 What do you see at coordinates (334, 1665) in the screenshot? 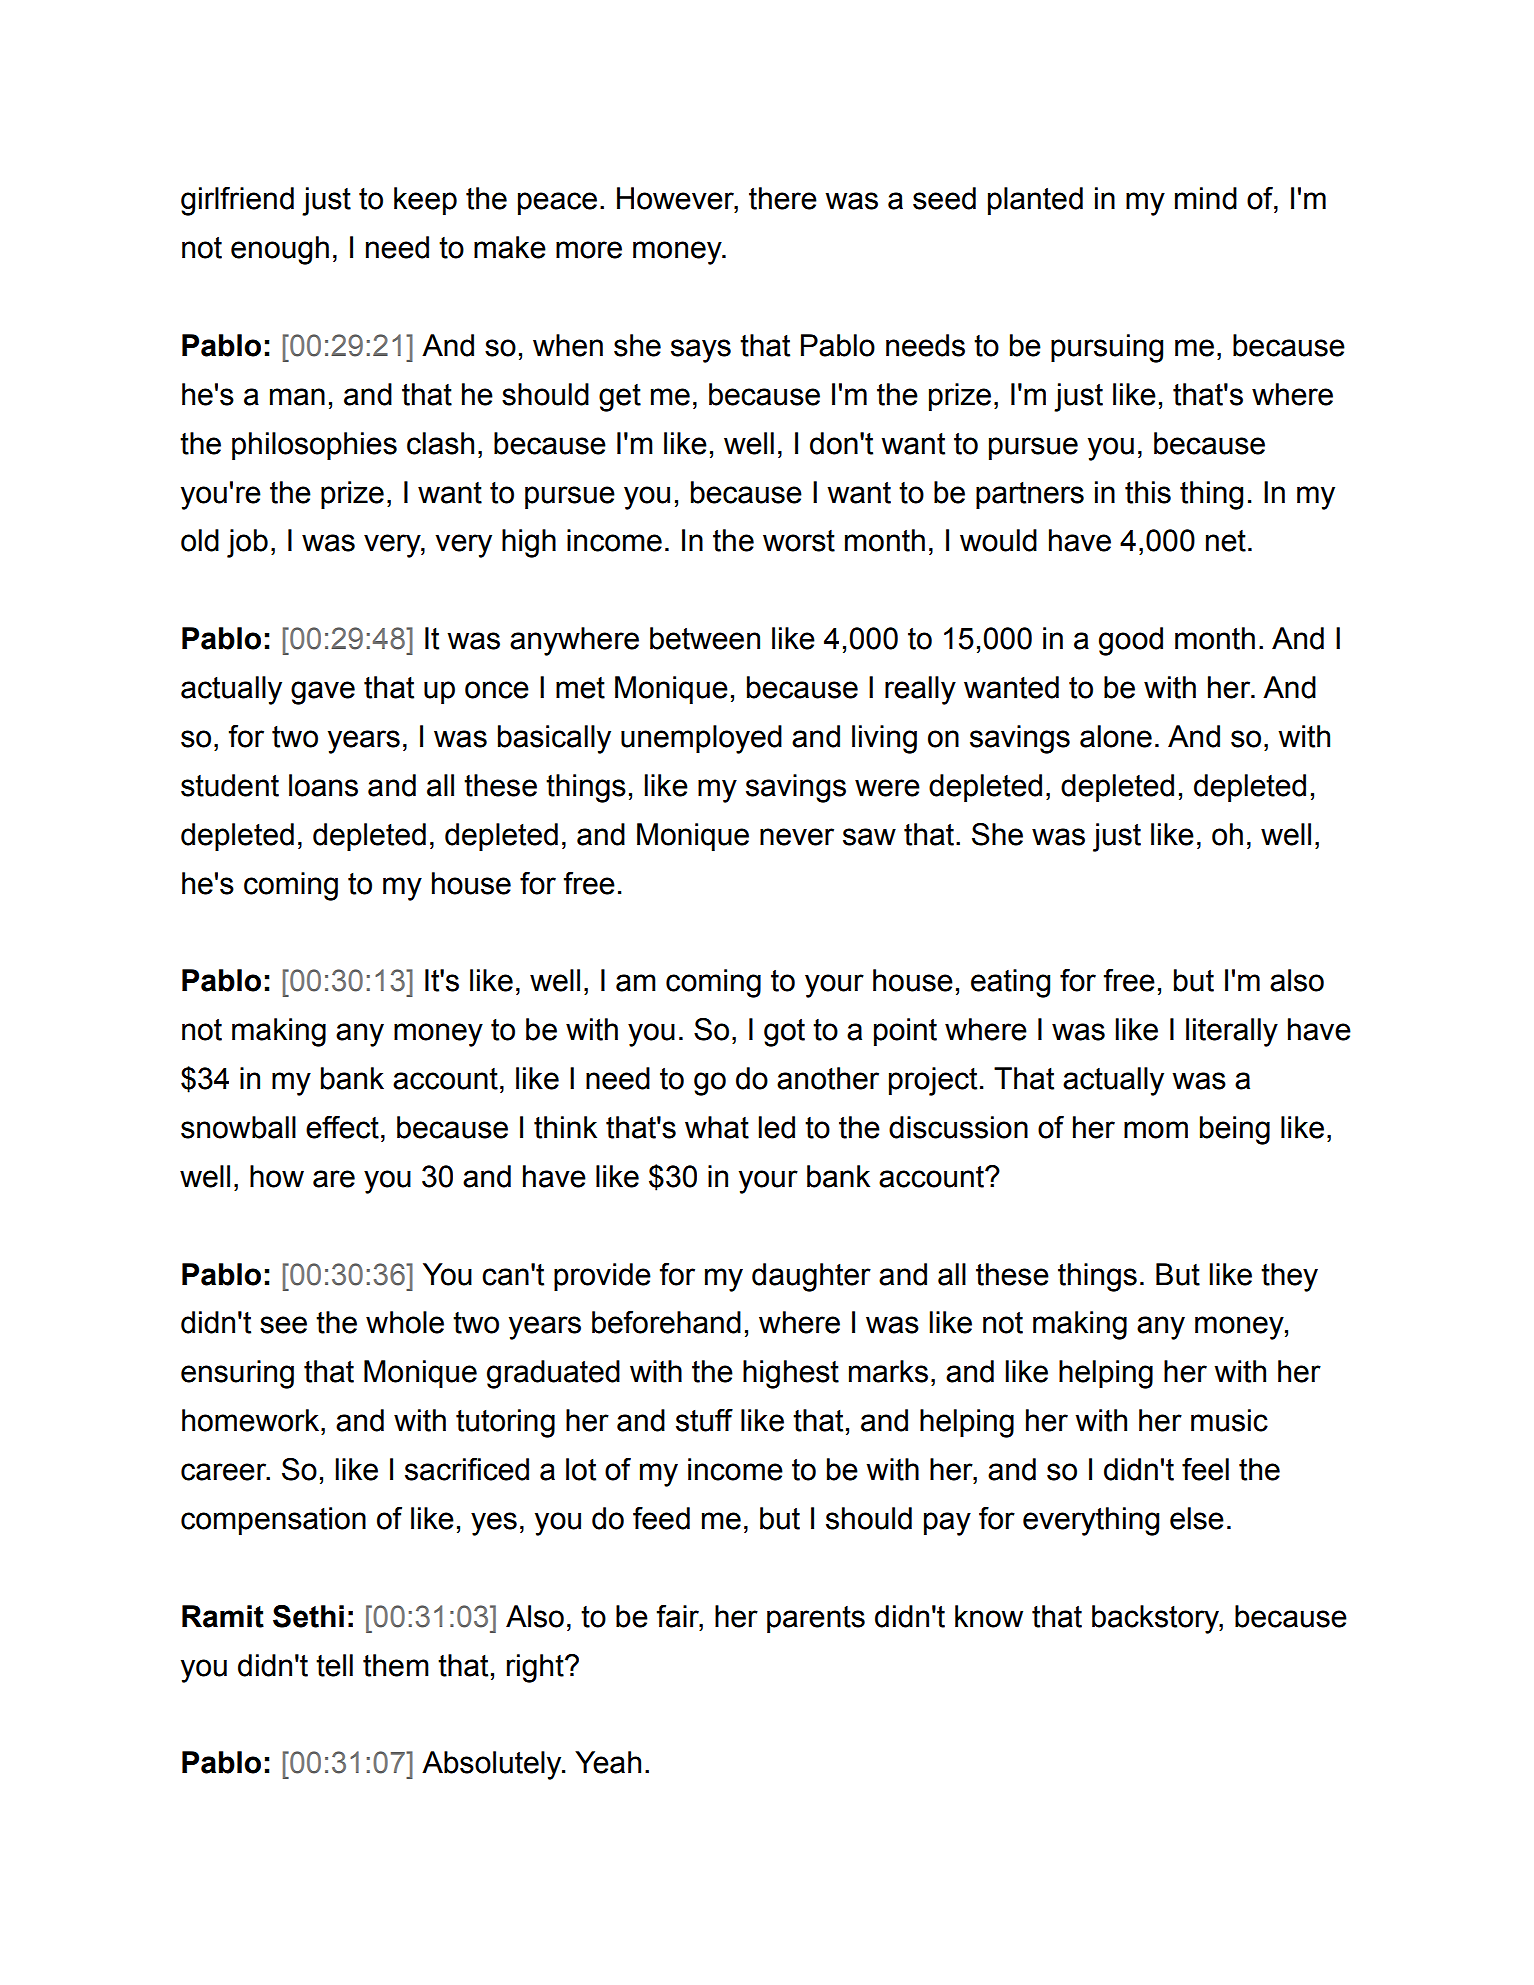
I see `tell` at bounding box center [334, 1665].
